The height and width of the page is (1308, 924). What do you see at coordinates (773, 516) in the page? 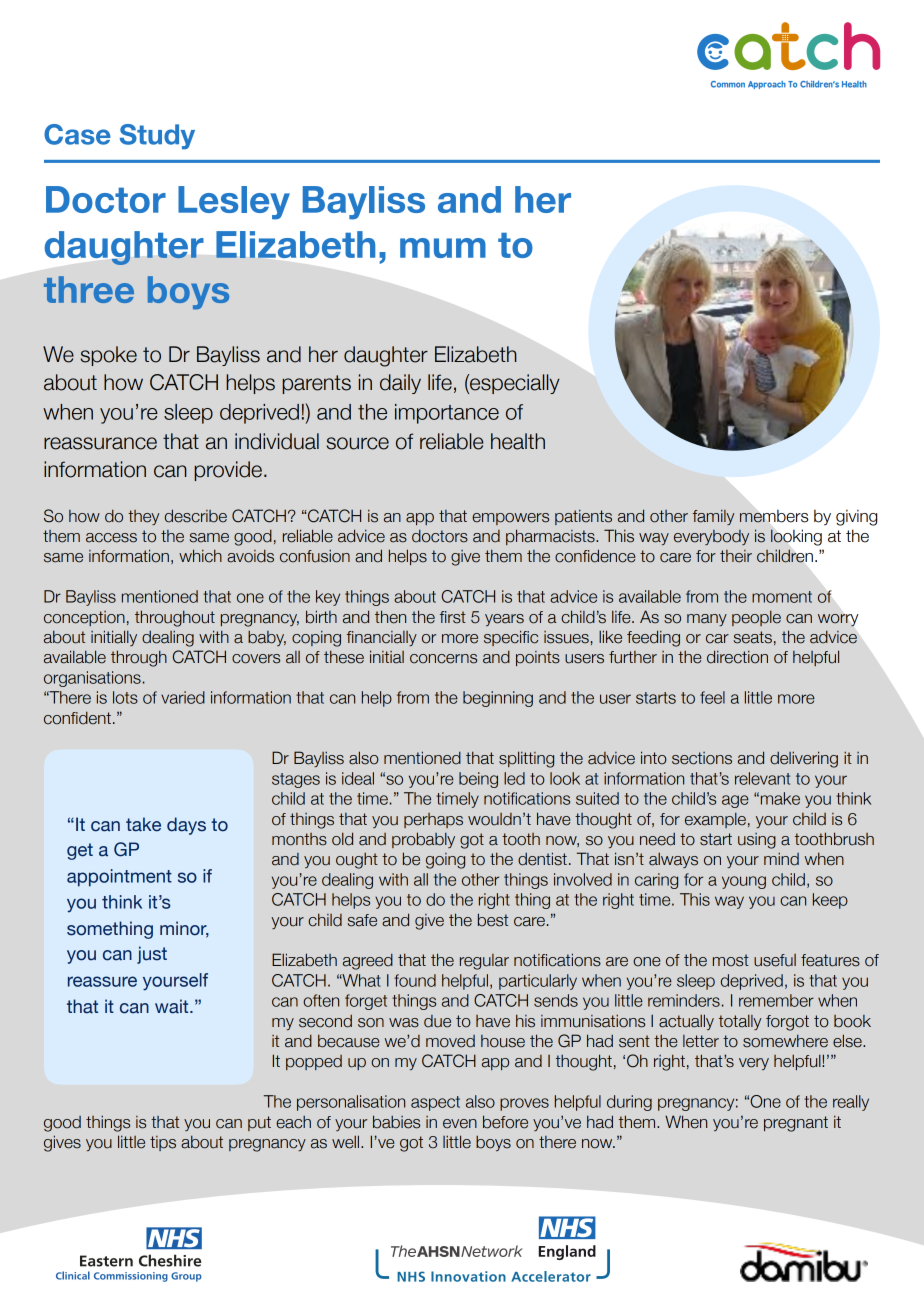
I see `members` at bounding box center [773, 516].
